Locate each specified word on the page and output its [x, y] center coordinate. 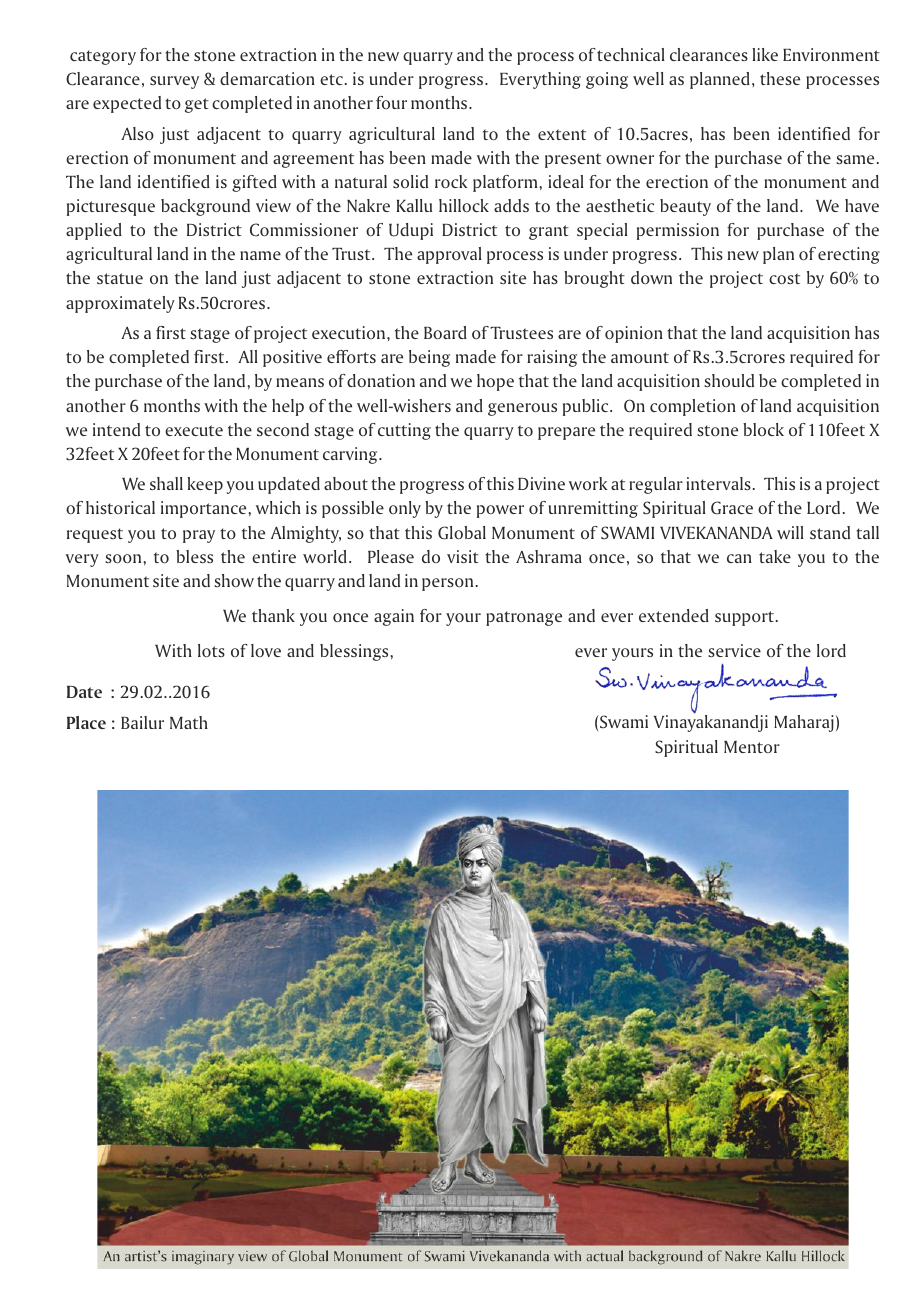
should [729, 380]
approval [449, 255]
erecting [849, 255]
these [780, 78]
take [775, 556]
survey [174, 82]
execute [194, 430]
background [205, 207]
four [391, 102]
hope [495, 382]
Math [189, 722]
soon [124, 558]
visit [463, 556]
